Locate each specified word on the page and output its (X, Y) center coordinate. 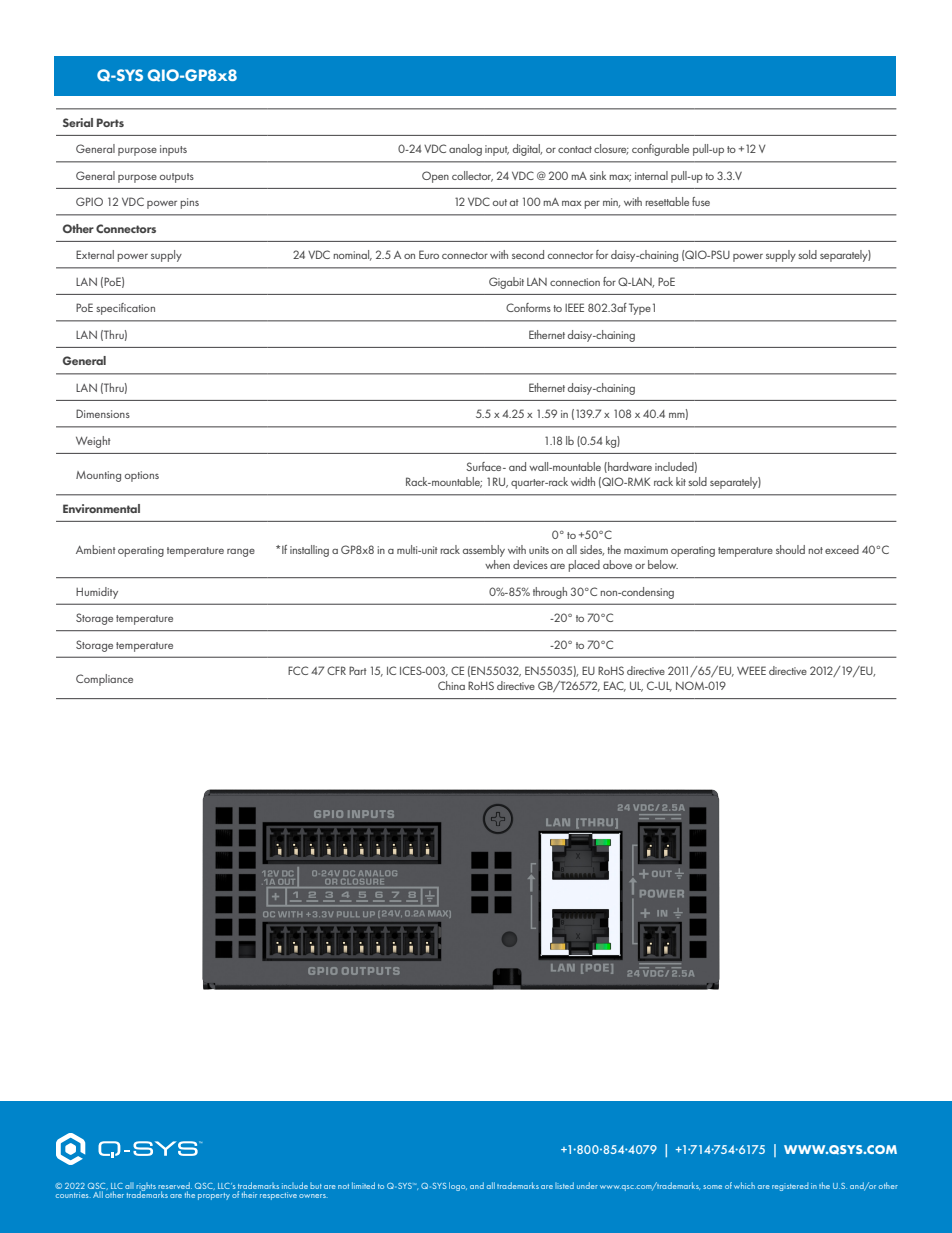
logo (458, 1186)
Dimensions (103, 413)
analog (465, 150)
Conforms (528, 307)
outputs (177, 178)
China (451, 685)
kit (681, 481)
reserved (175, 1185)
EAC (615, 686)
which (744, 1185)
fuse (701, 201)
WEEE (751, 670)
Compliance (104, 680)
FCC (298, 670)
